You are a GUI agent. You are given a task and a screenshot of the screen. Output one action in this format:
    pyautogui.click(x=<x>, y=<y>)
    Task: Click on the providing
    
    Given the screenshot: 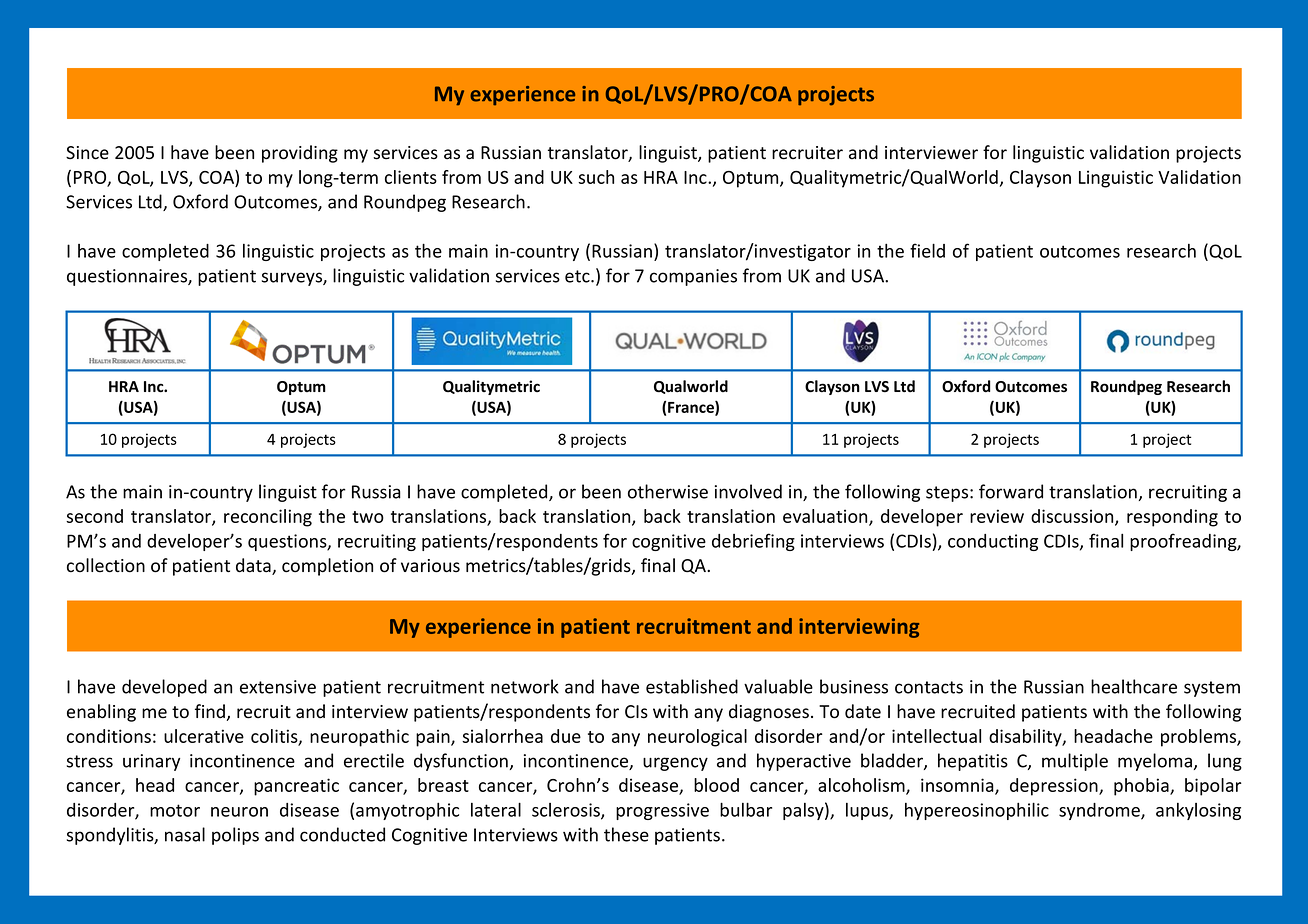 What is the action you would take?
    pyautogui.click(x=300, y=154)
